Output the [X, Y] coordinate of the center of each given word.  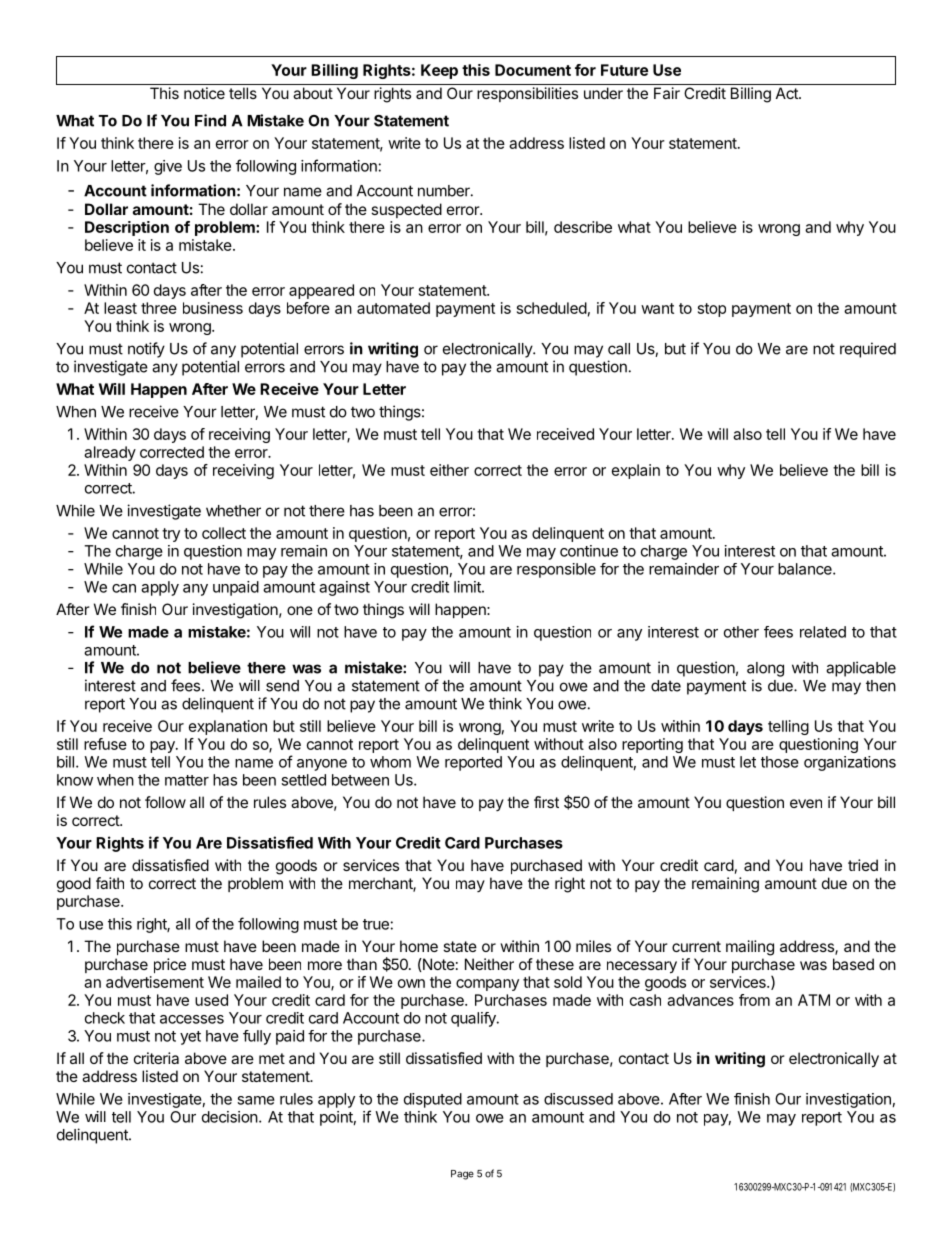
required [868, 350]
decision [230, 1117]
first [546, 802]
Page [462, 1175]
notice [204, 93]
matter [187, 780]
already [110, 453]
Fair [667, 93]
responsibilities [527, 94]
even [806, 803]
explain [636, 471]
